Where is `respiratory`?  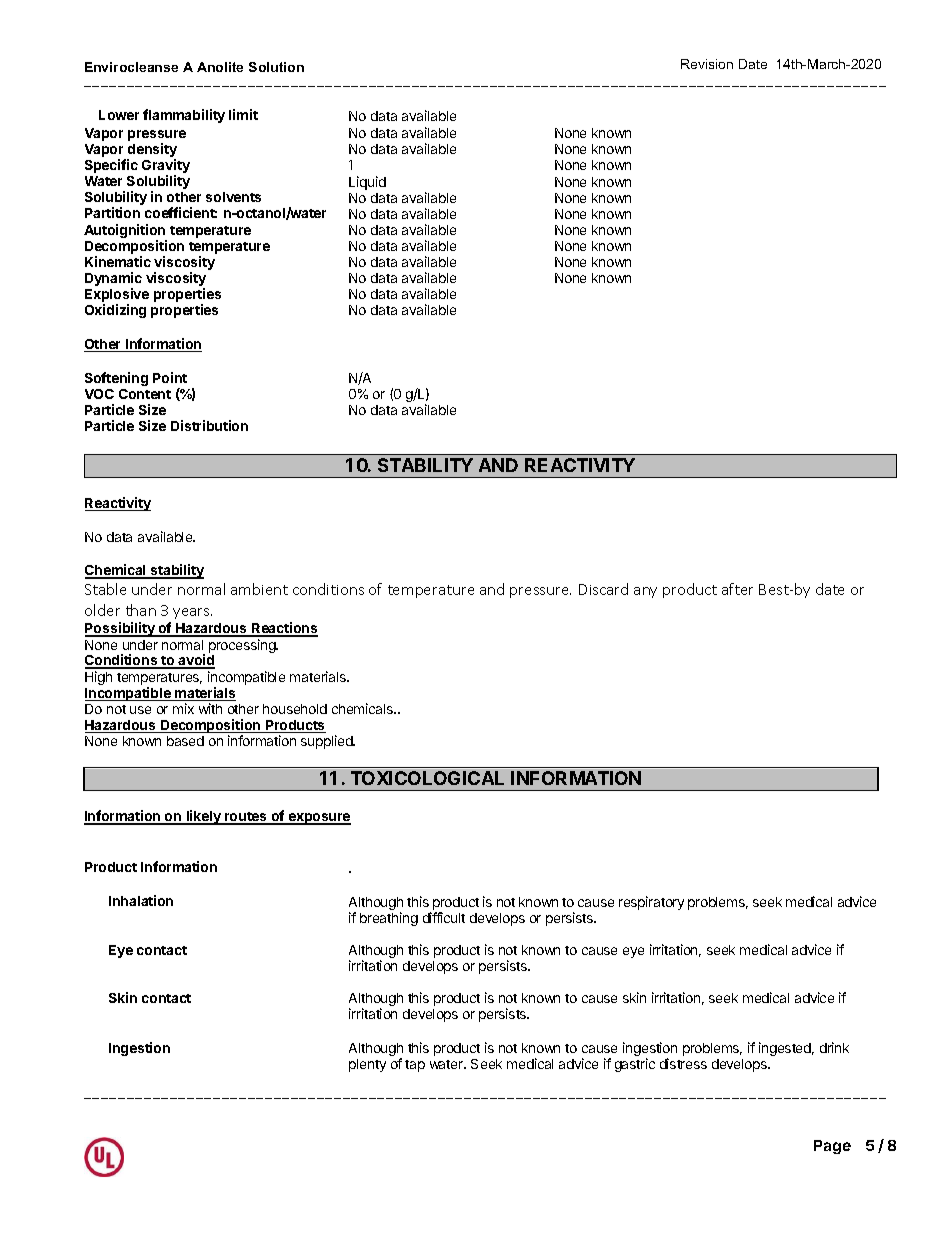 respiratory is located at coordinates (651, 903).
